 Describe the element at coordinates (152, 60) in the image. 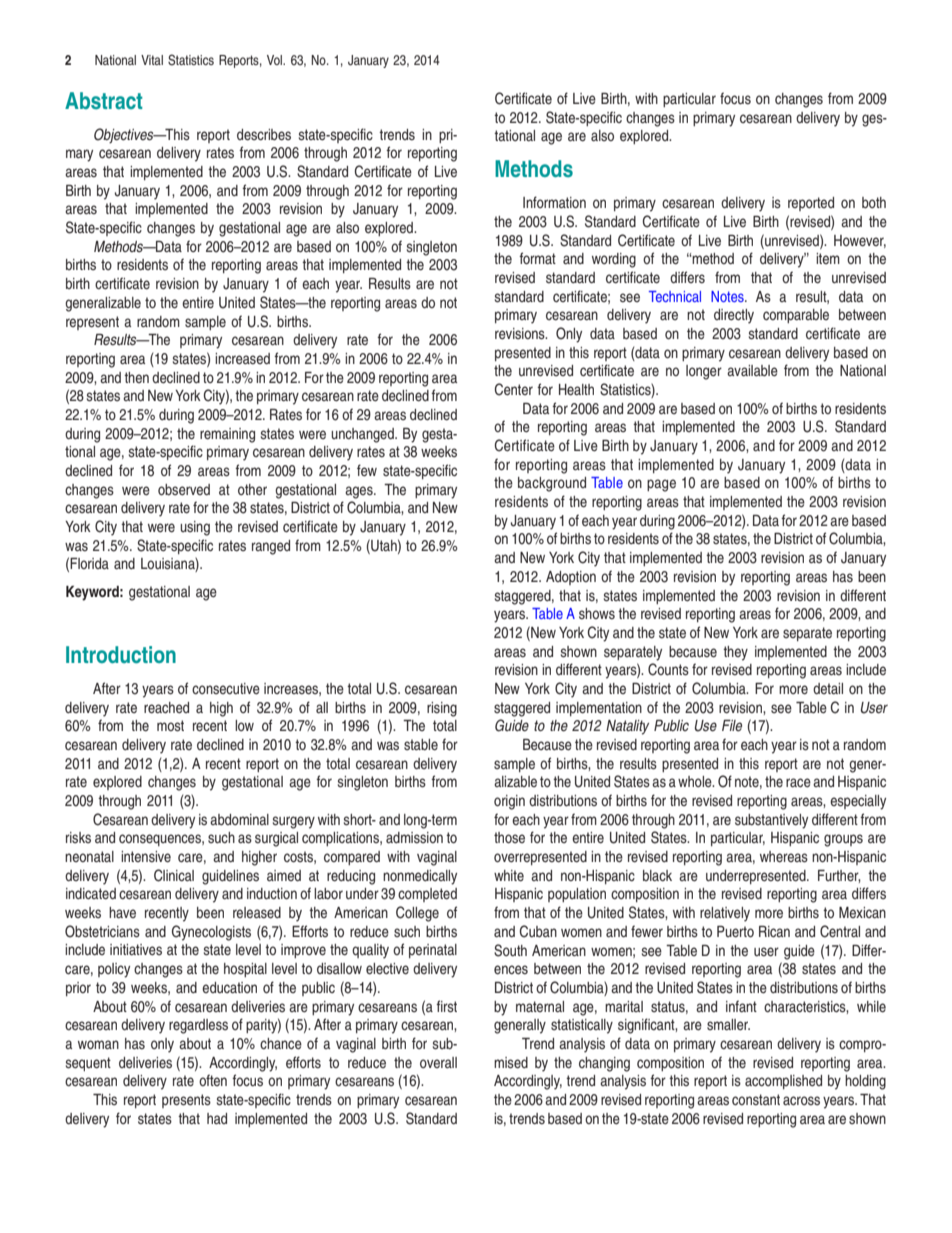

I see `Vital` at that location.
